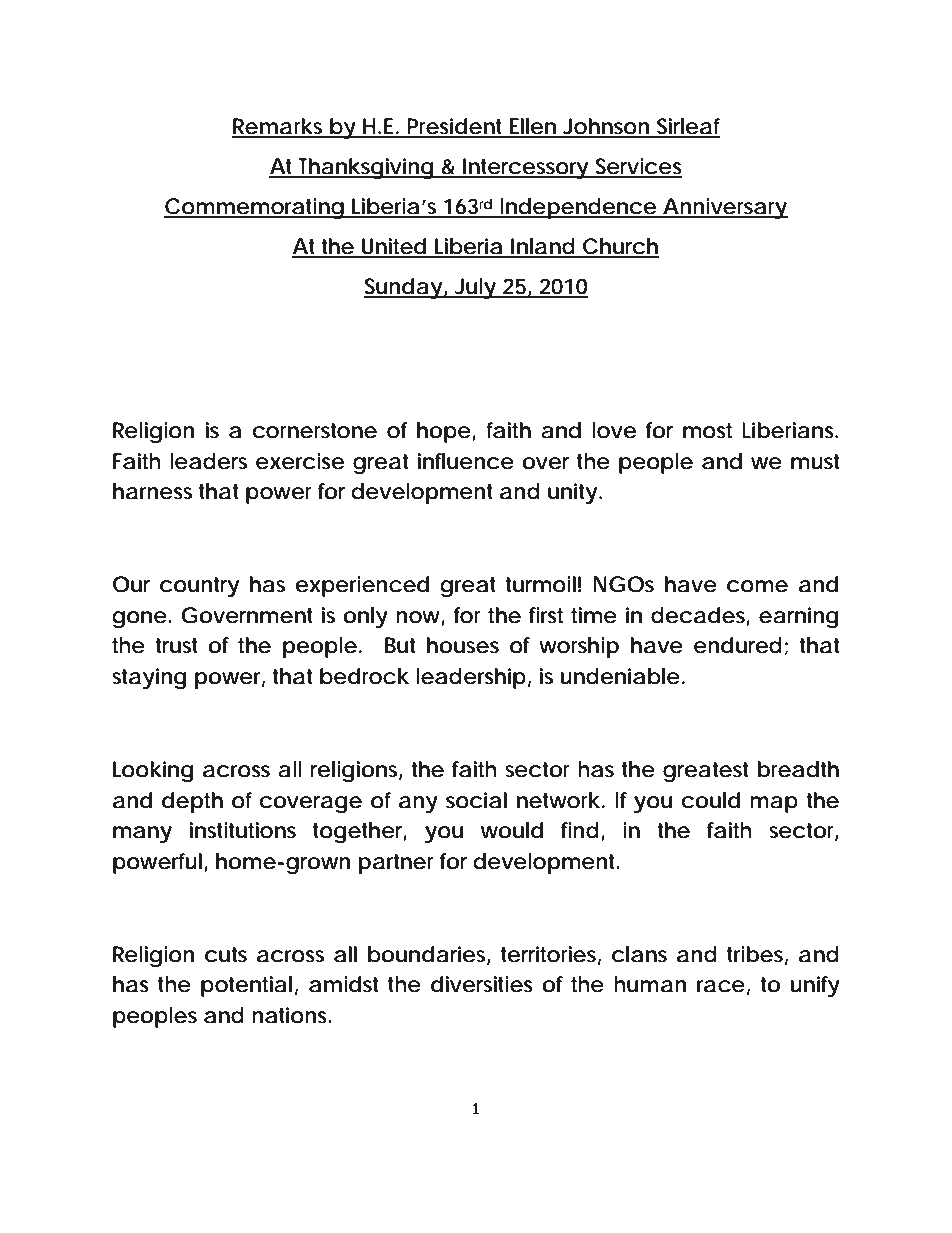 The width and height of the screenshot is (952, 1233). Describe the element at coordinates (279, 127) in the screenshot. I see `Remarks` at that location.
